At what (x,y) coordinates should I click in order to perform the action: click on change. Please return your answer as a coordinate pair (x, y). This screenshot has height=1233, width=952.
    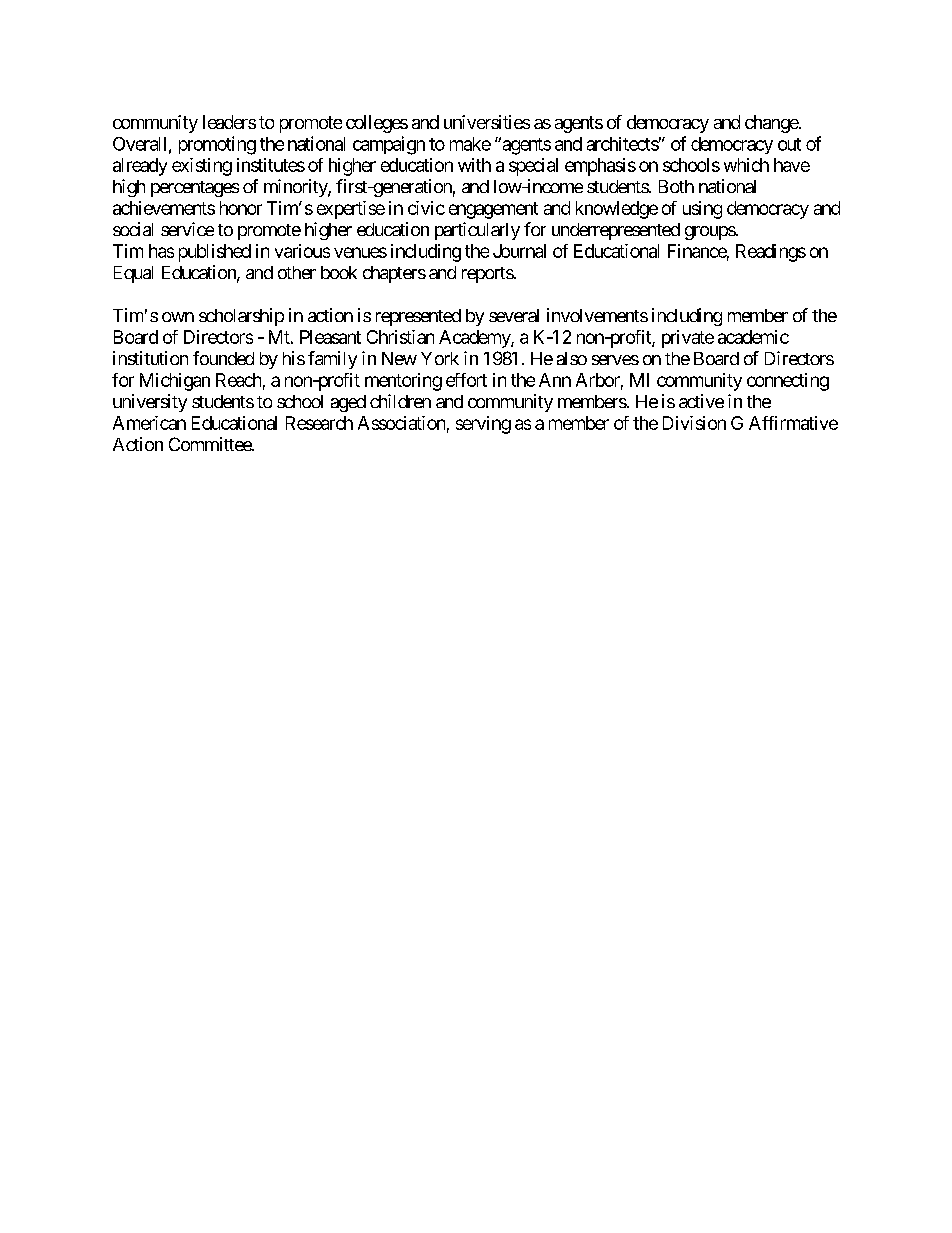
    Looking at the image, I should click on (772, 124).
